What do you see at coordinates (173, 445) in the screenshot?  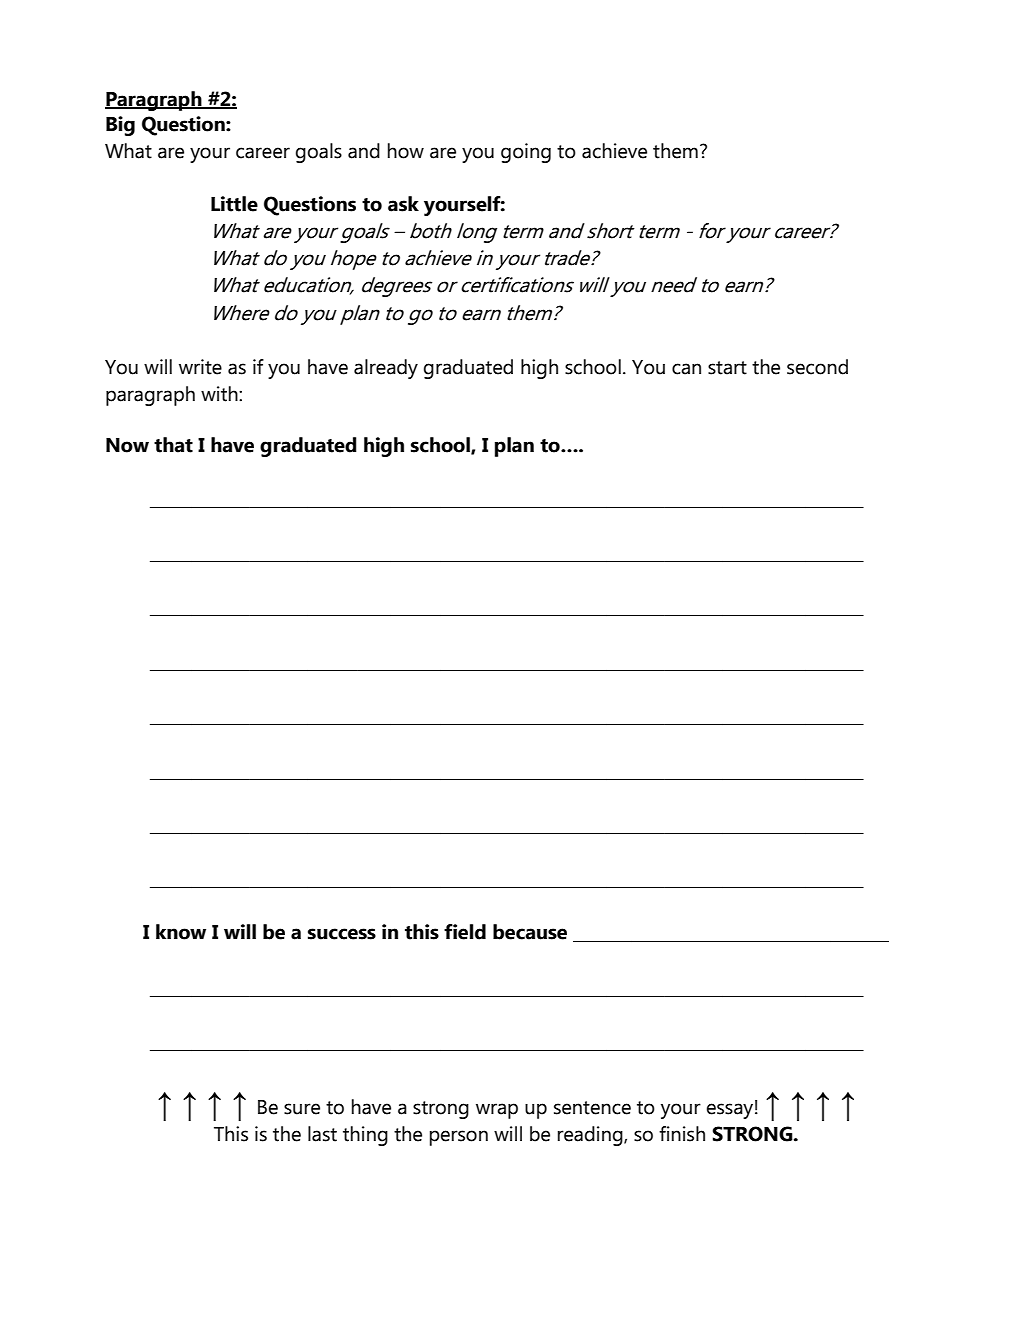 I see `that` at bounding box center [173, 445].
